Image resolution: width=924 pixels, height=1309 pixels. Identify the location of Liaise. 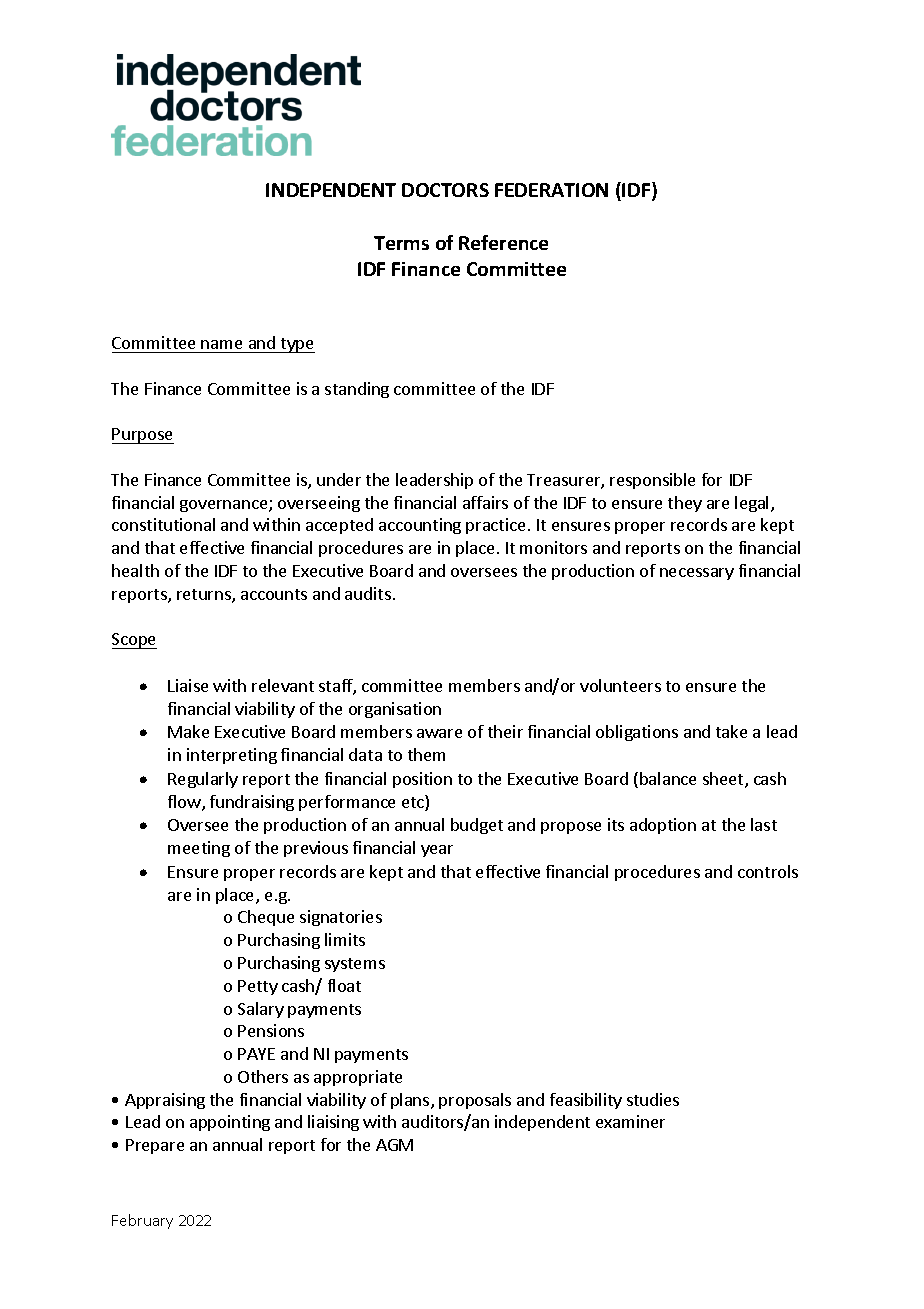
(188, 685).
